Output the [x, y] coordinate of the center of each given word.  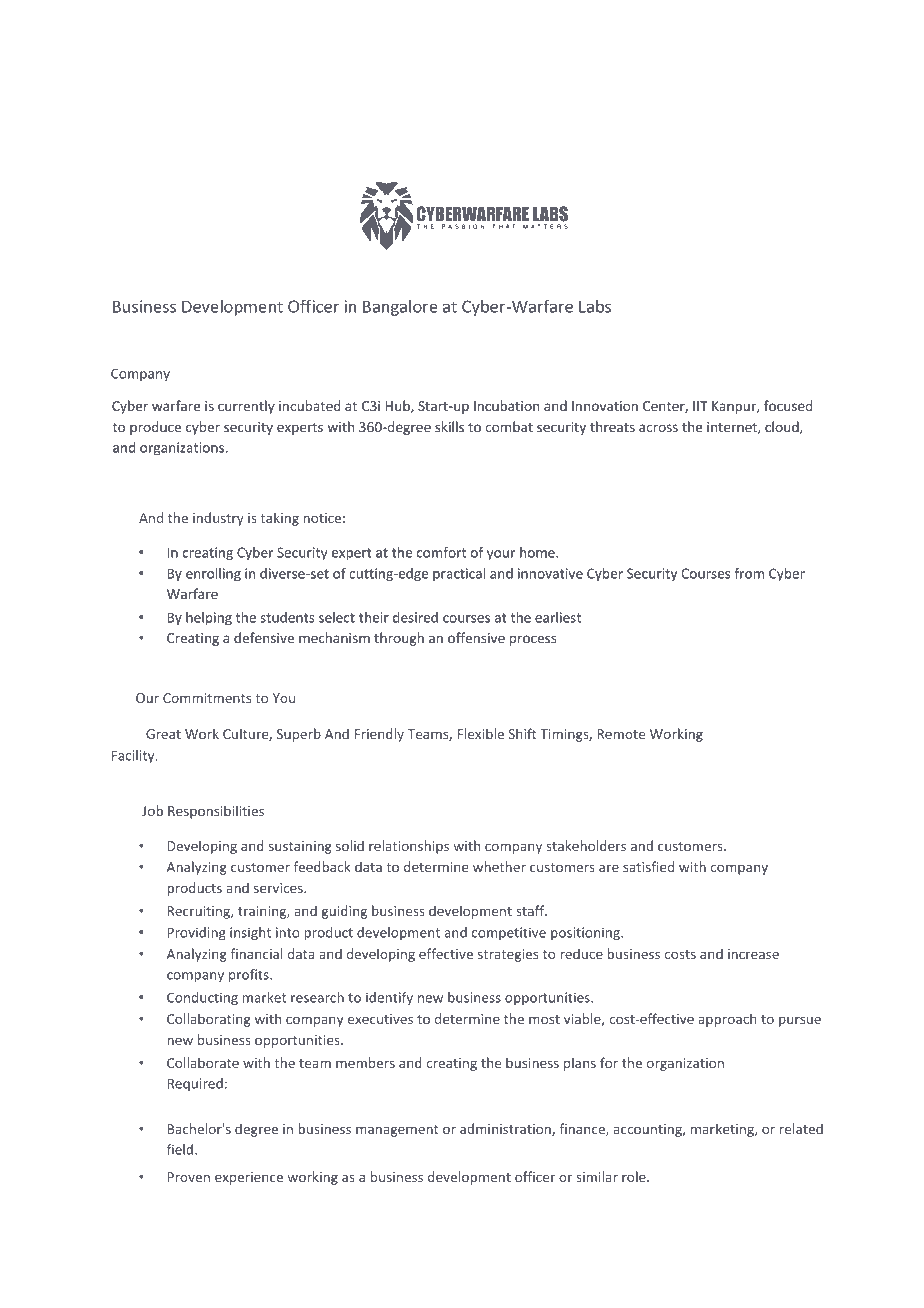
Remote [621, 734]
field [180, 1149]
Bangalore [400, 308]
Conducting [202, 999]
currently [246, 407]
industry [218, 519]
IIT [700, 406]
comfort [441, 552]
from [749, 573]
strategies [508, 955]
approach [727, 1020]
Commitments [207, 698]
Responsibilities [216, 812]
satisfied [648, 866]
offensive [476, 637]
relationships [409, 847]
